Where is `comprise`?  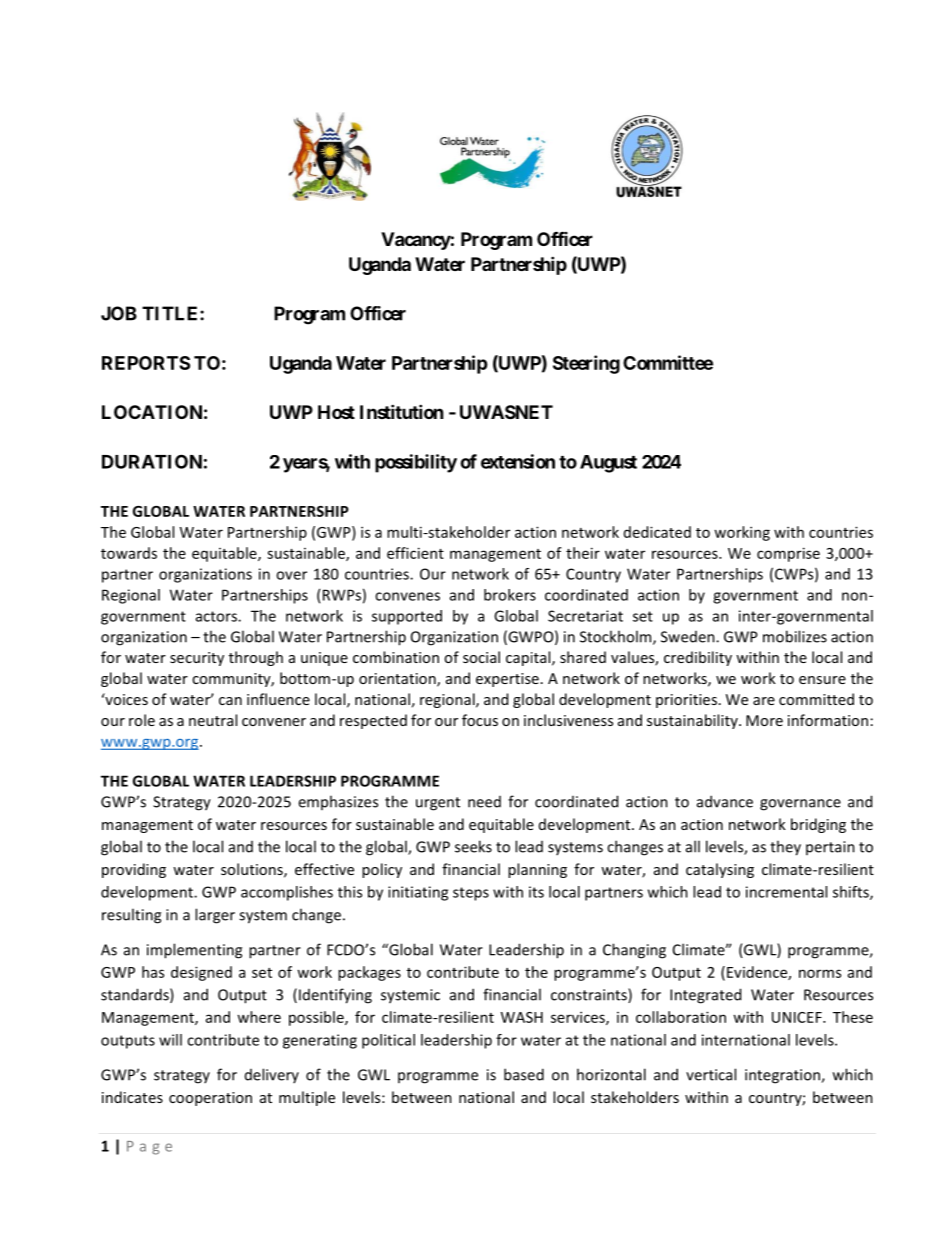 comprise is located at coordinates (788, 554).
